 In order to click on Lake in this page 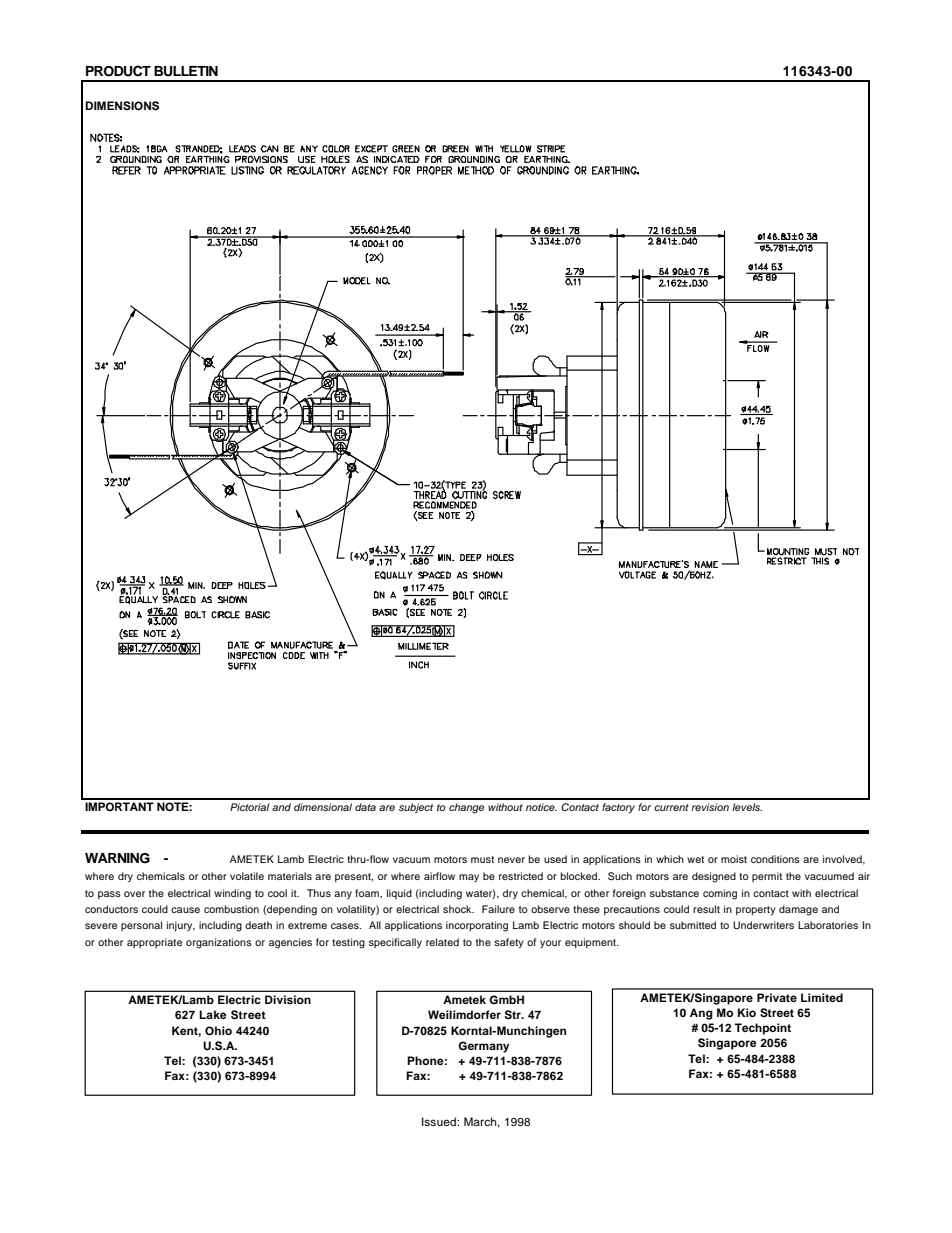, I will do `click(213, 1014)`.
